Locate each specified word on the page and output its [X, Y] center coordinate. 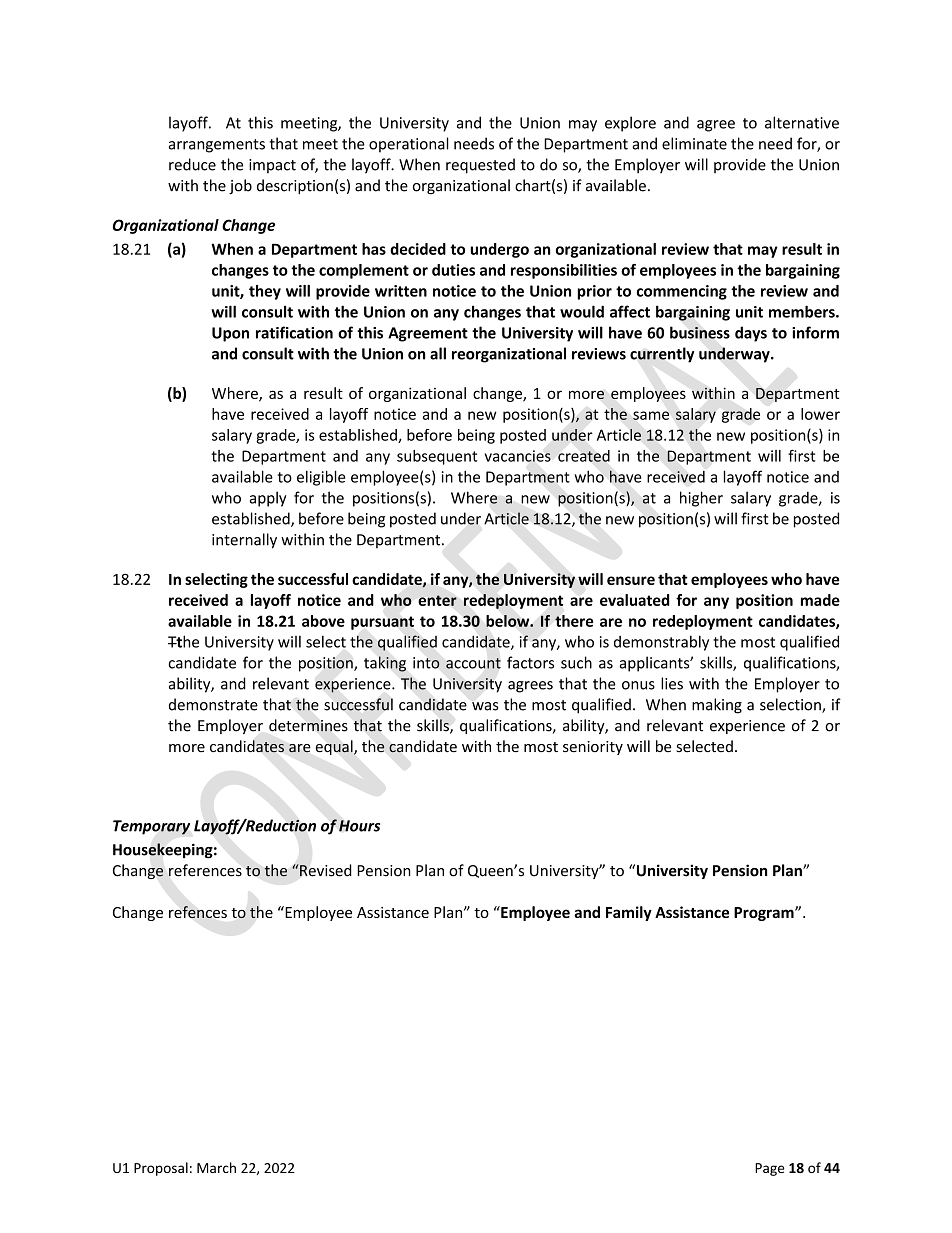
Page [770, 1169]
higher [701, 499]
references [205, 870]
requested [480, 166]
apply [268, 499]
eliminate [694, 143]
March [216, 1167]
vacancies [518, 456]
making [717, 706]
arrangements [217, 146]
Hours [359, 826]
